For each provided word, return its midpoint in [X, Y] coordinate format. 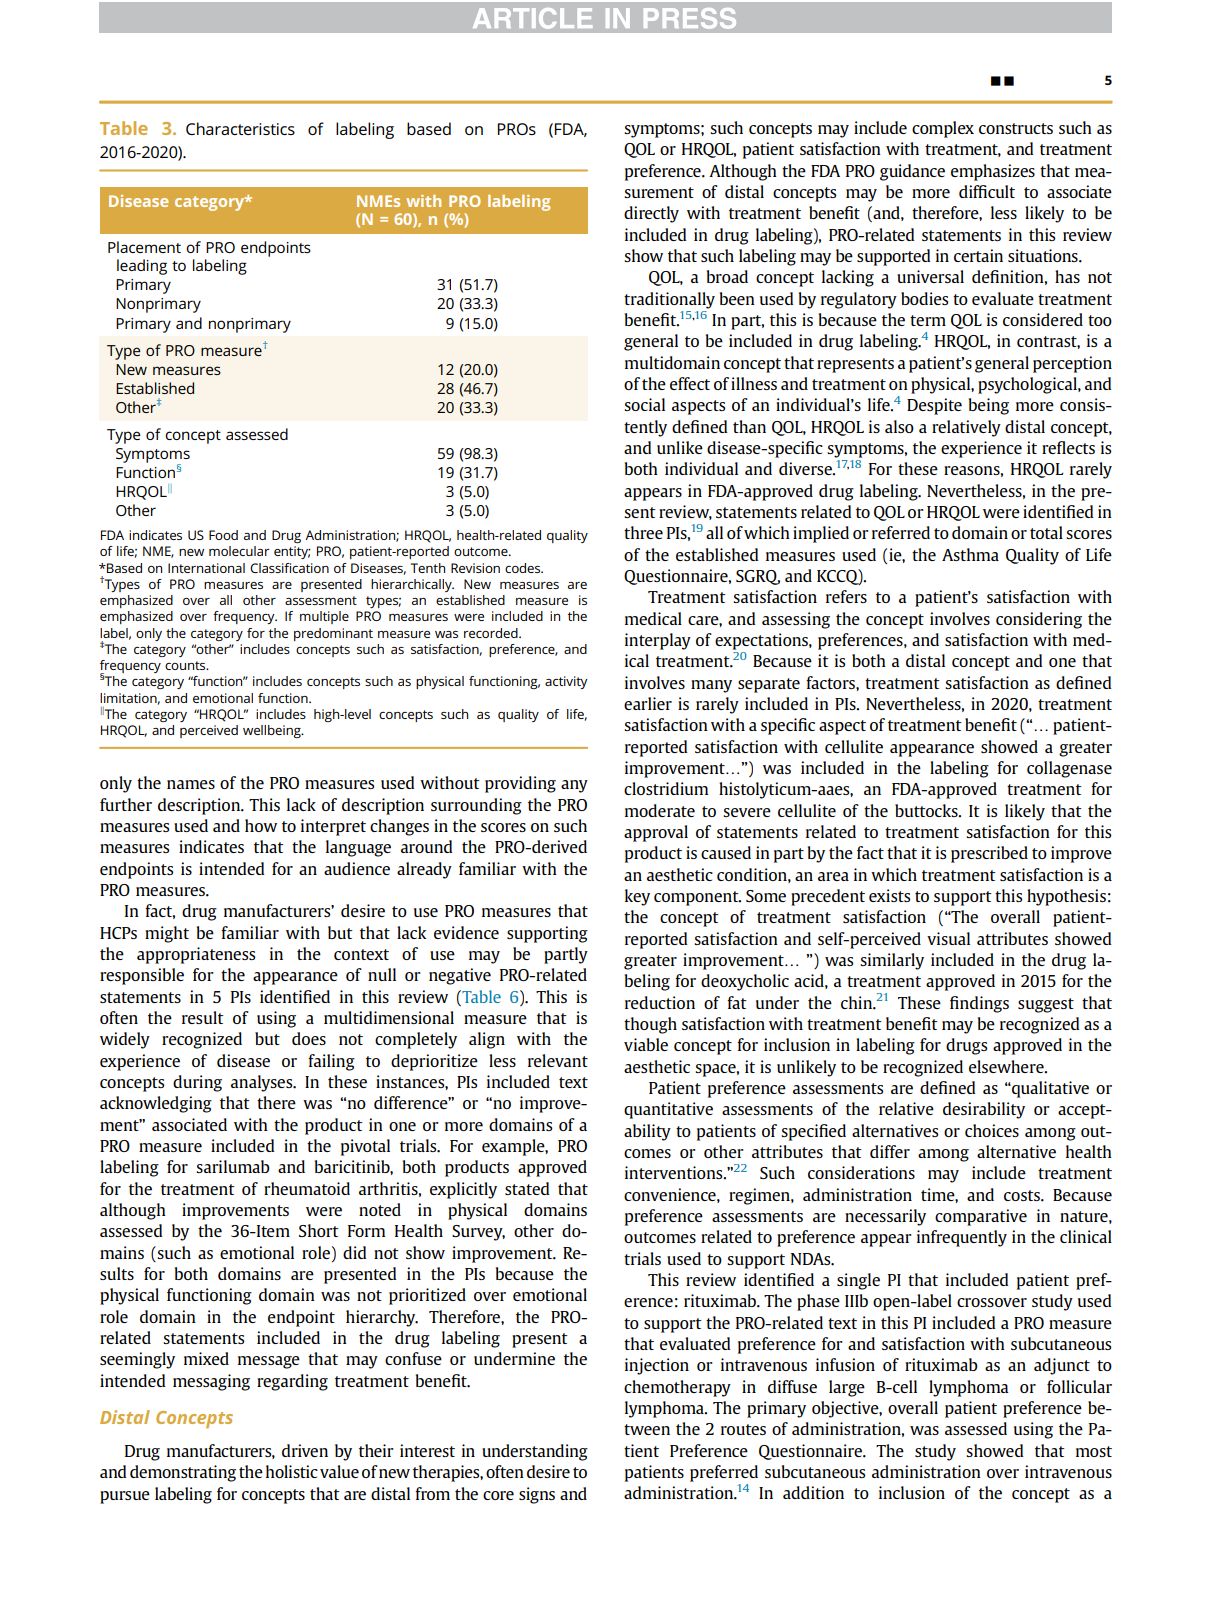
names [191, 784]
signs [537, 1495]
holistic [292, 1471]
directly [651, 214]
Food [223, 535]
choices [992, 1130]
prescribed [989, 854]
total [1046, 532]
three [643, 532]
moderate [660, 810]
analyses [263, 1083]
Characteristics [240, 128]
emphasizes [993, 172]
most [1094, 1451]
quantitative [668, 1110]
